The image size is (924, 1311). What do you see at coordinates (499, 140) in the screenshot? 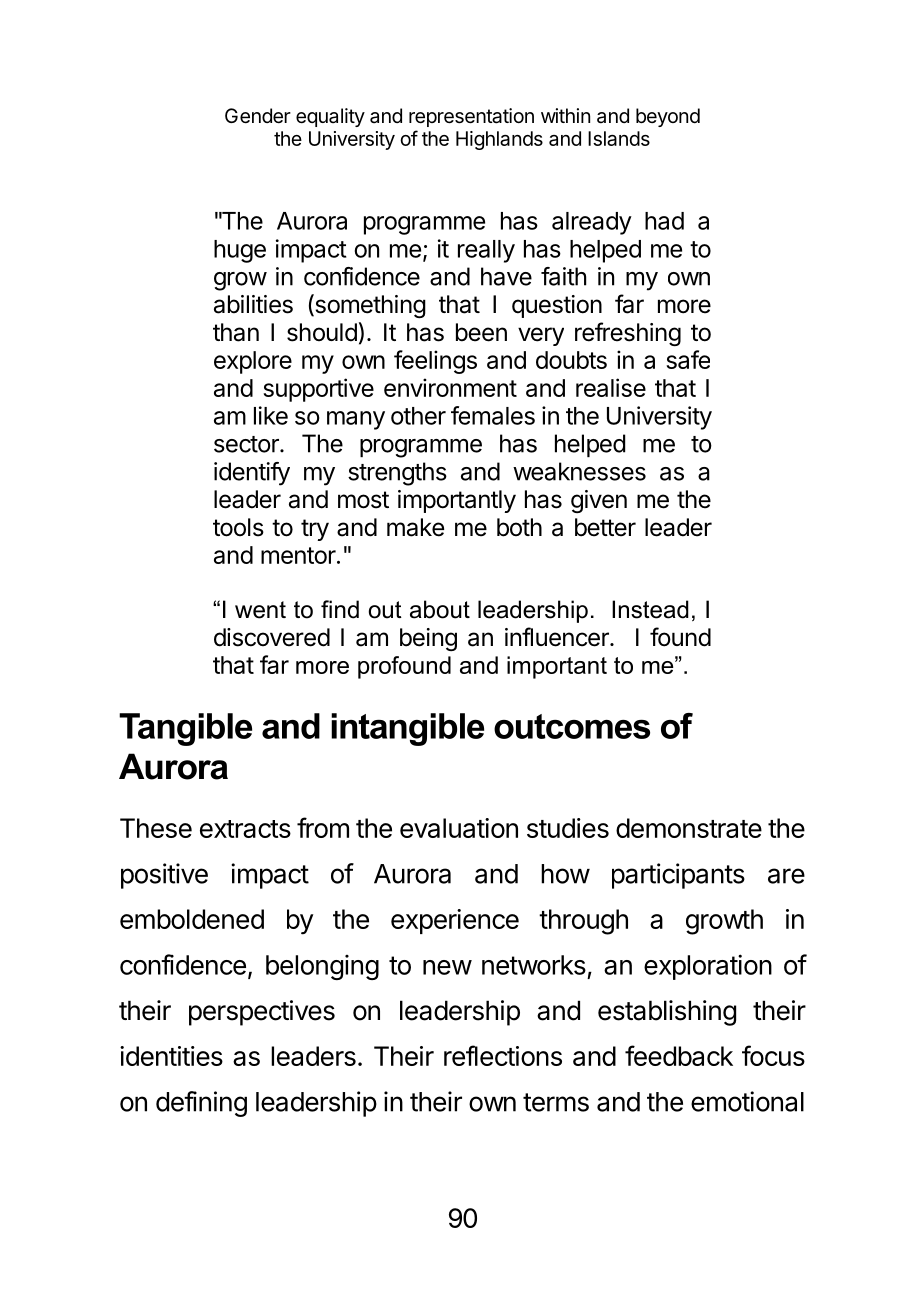
I see `Highlands` at bounding box center [499, 140].
